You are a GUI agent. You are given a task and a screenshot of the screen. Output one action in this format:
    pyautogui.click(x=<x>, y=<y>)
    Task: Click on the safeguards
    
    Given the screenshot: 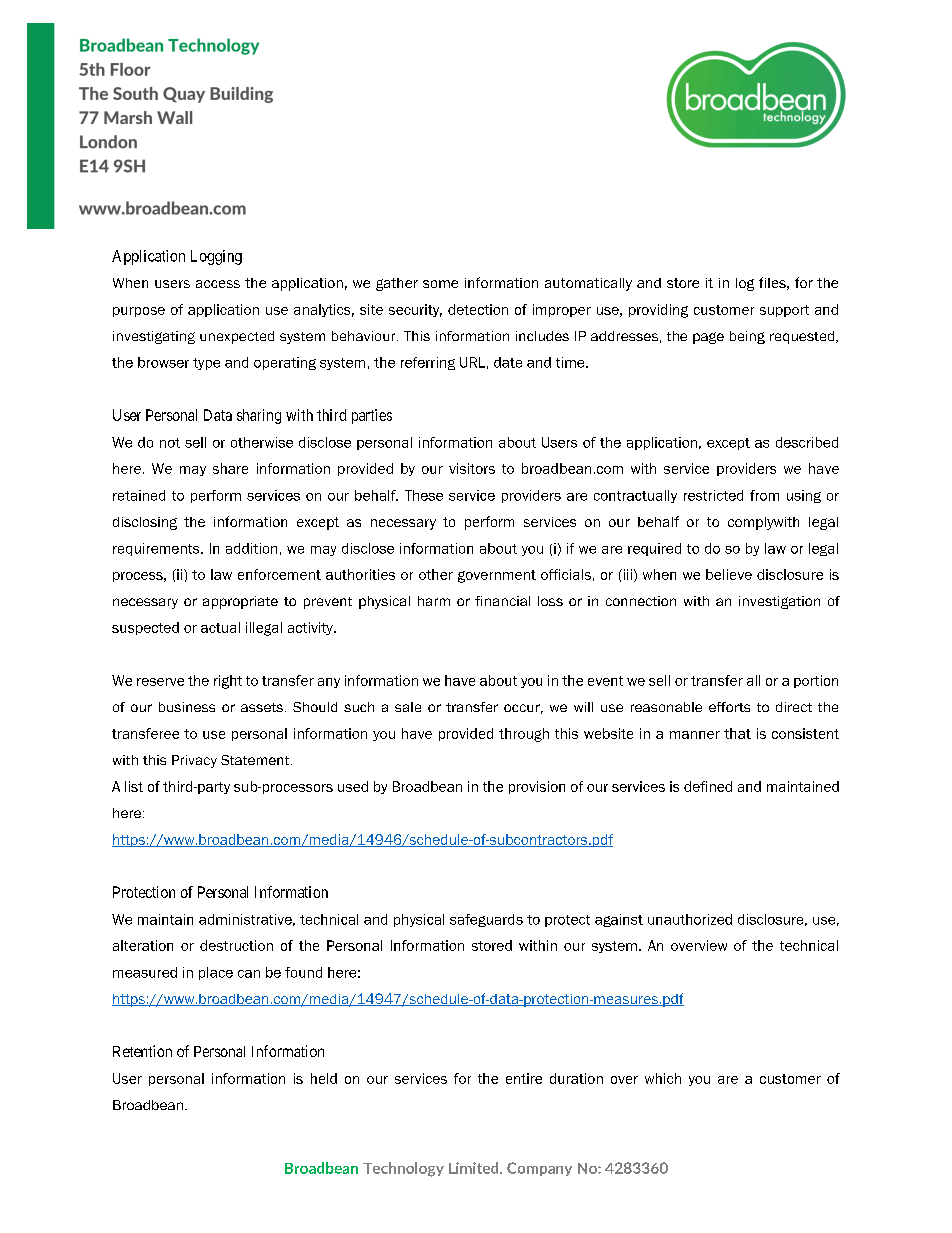 What is the action you would take?
    pyautogui.click(x=486, y=920)
